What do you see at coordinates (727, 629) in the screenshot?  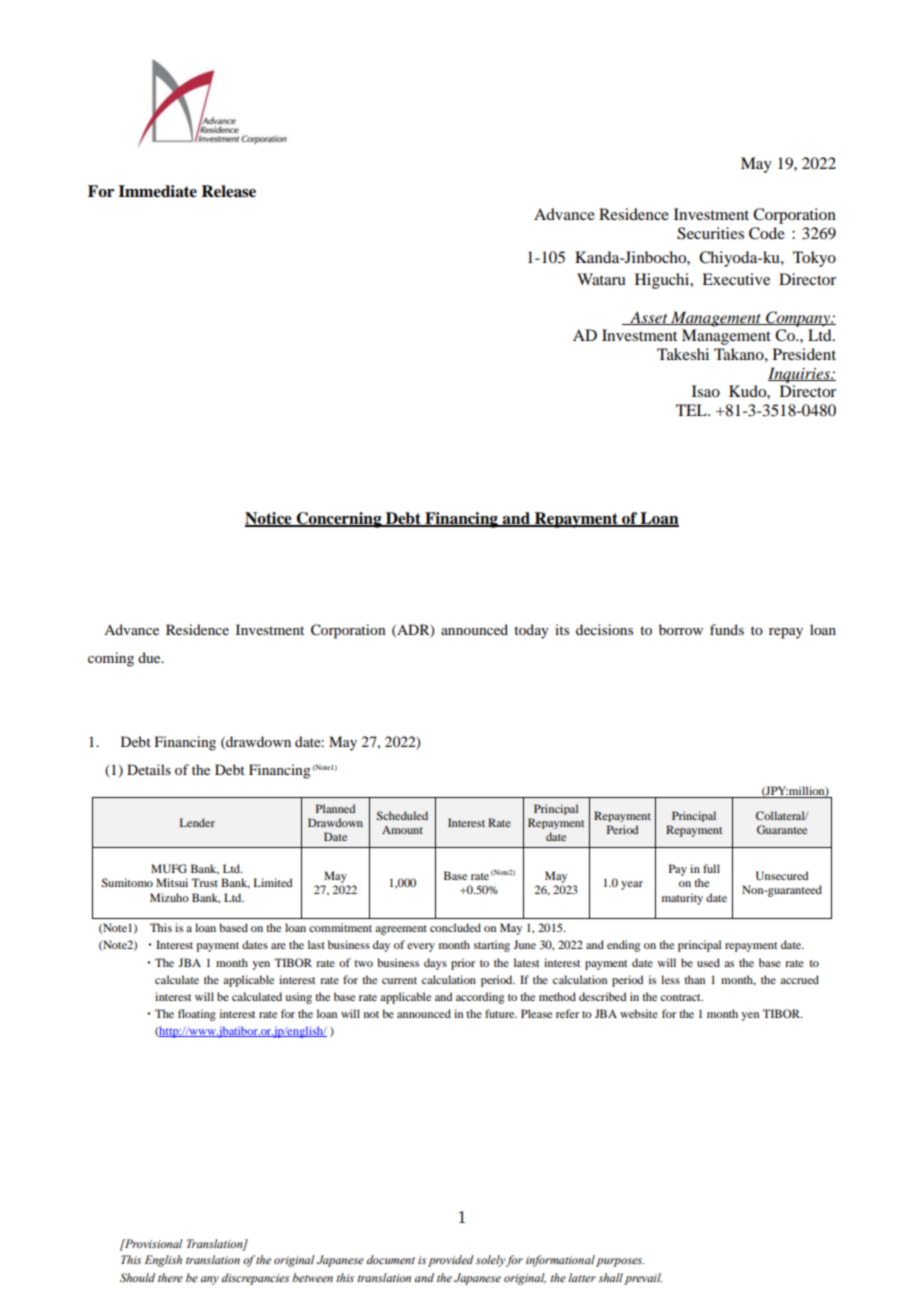 I see `funds` at bounding box center [727, 629].
